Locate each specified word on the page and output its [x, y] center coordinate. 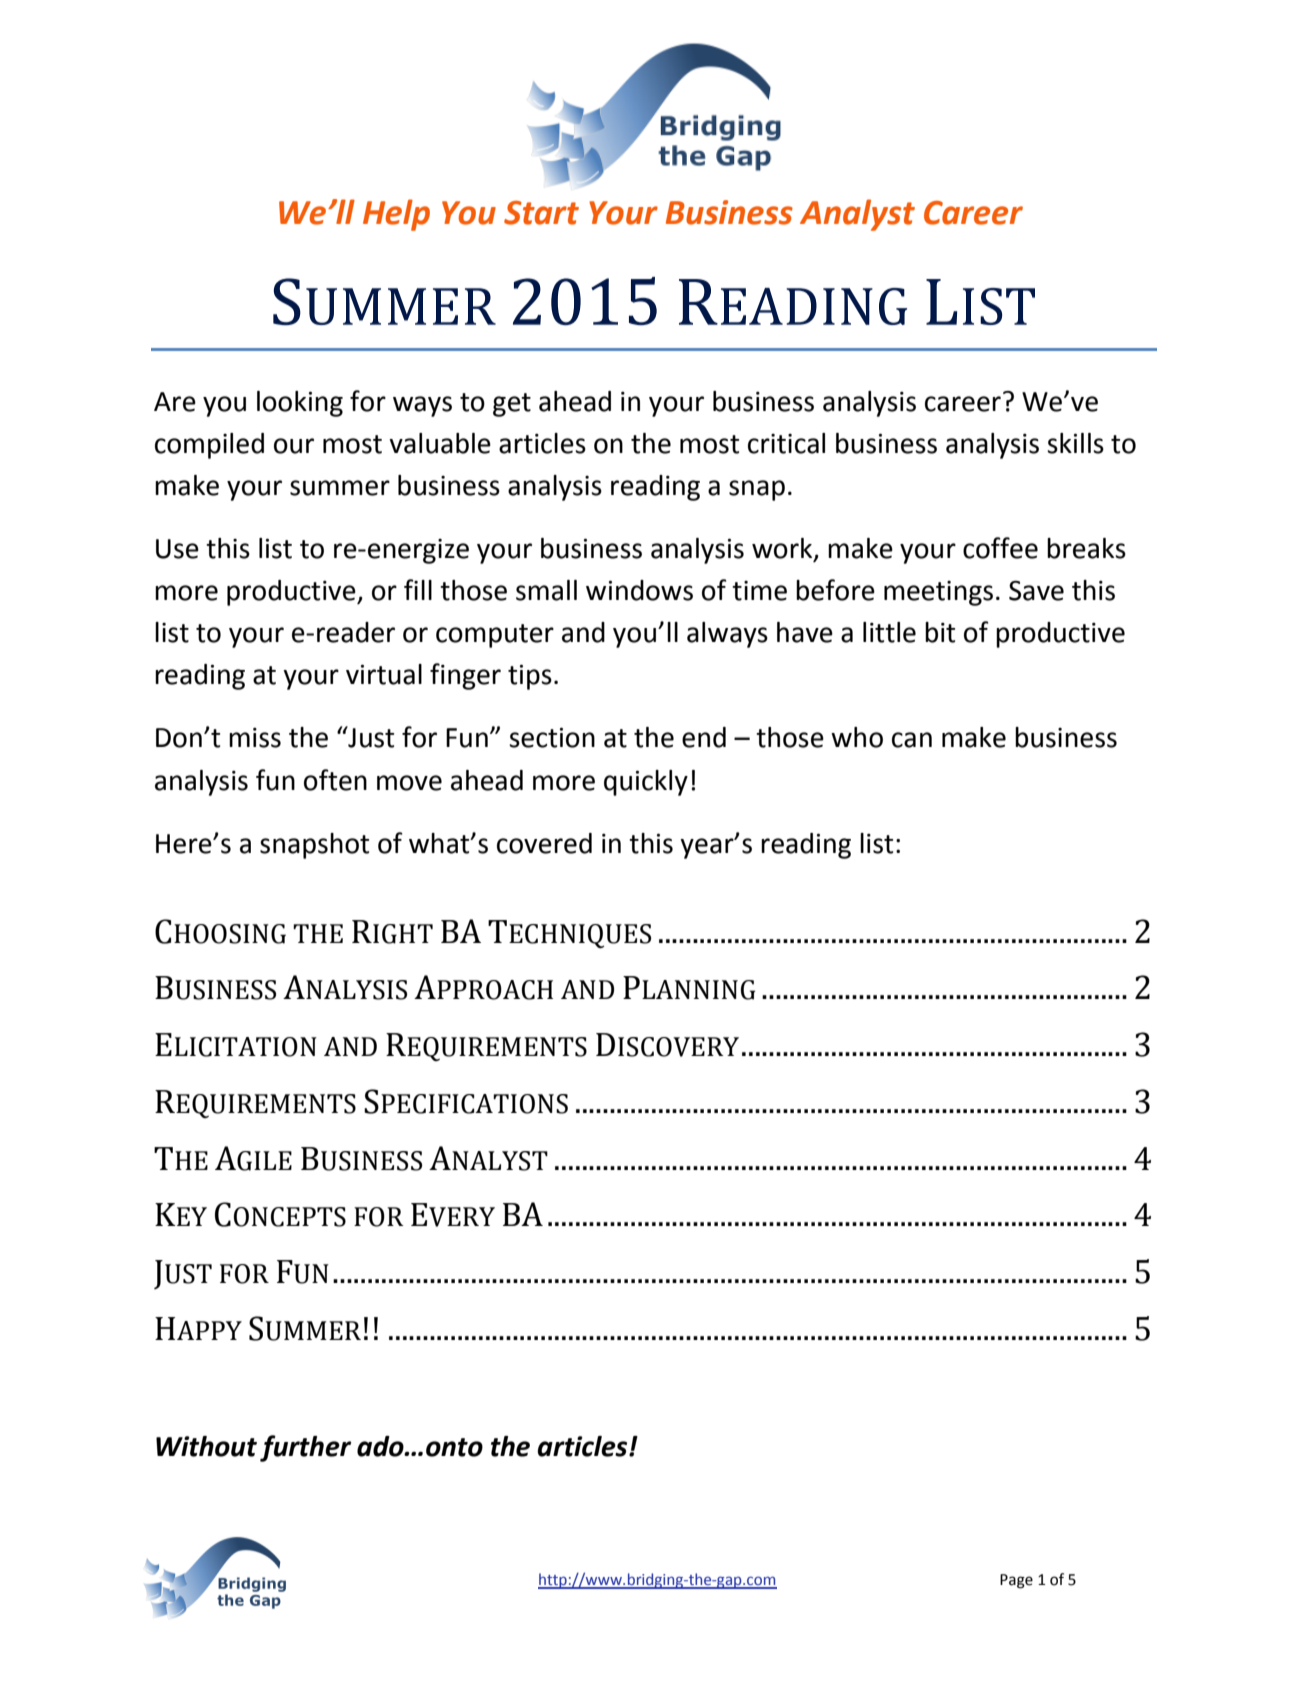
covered [544, 843]
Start [541, 213]
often [335, 780]
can [912, 740]
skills [1075, 443]
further [305, 1448]
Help [396, 215]
